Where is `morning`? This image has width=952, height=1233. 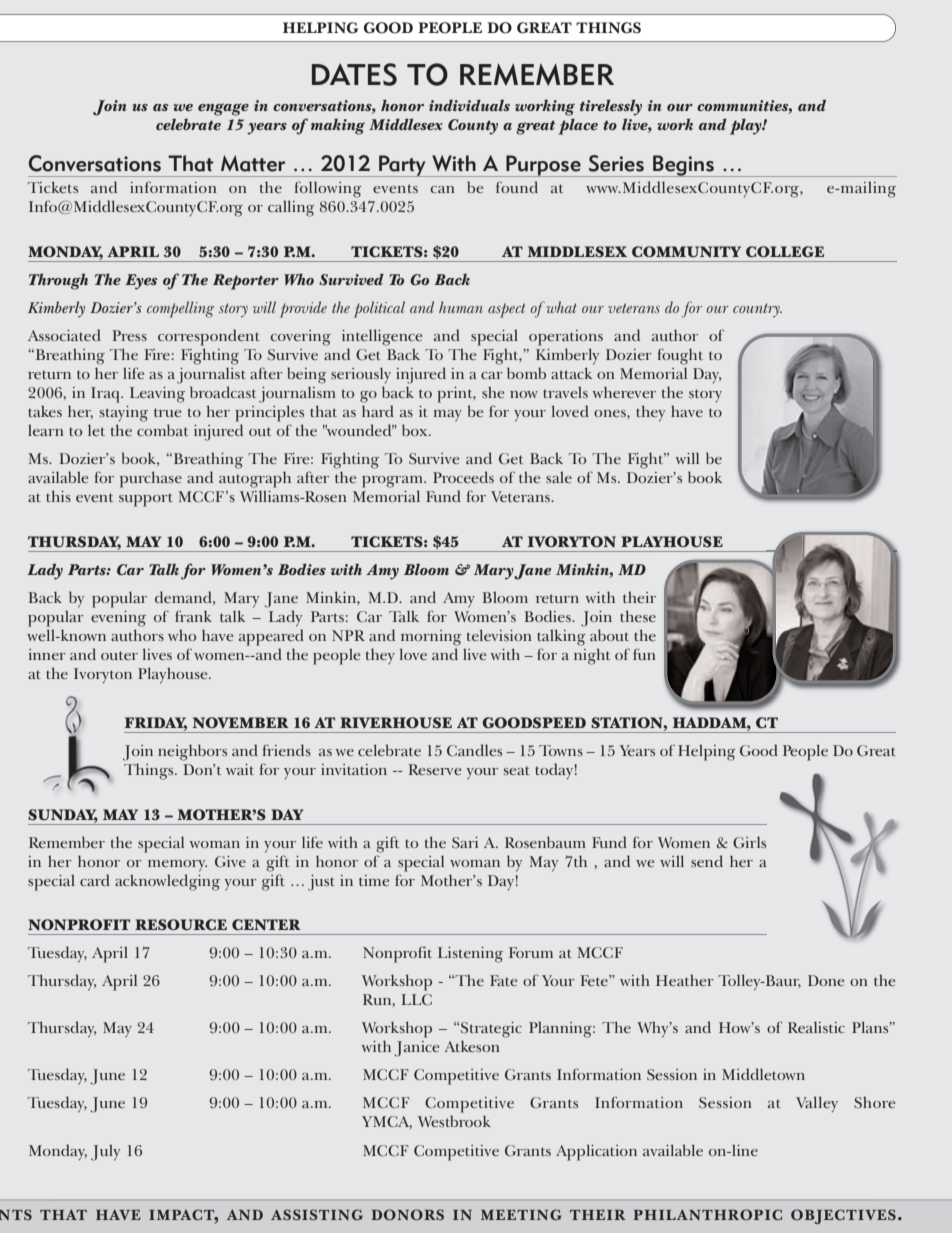
morning is located at coordinates (431, 638).
